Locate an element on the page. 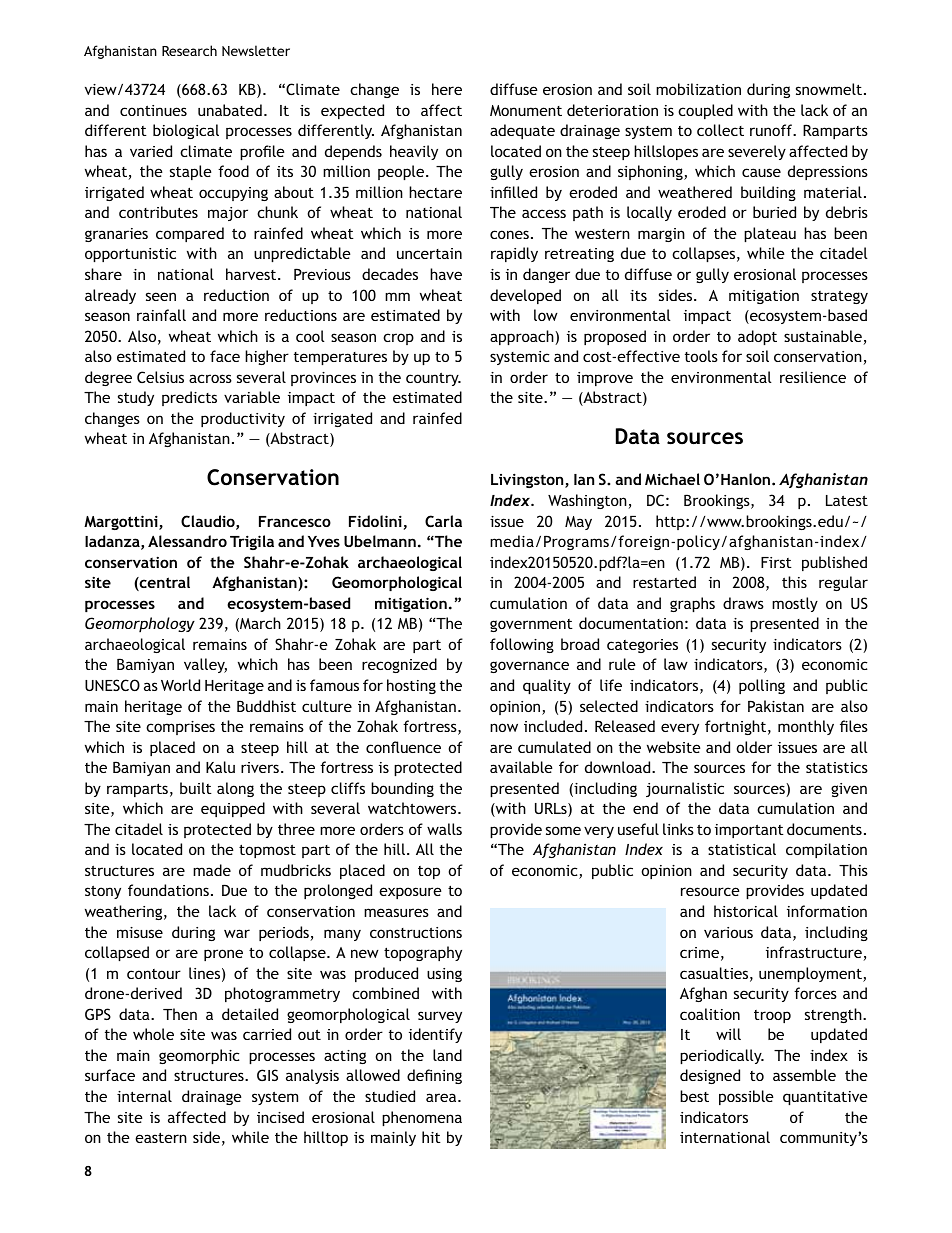  phenomena is located at coordinates (422, 1118).
